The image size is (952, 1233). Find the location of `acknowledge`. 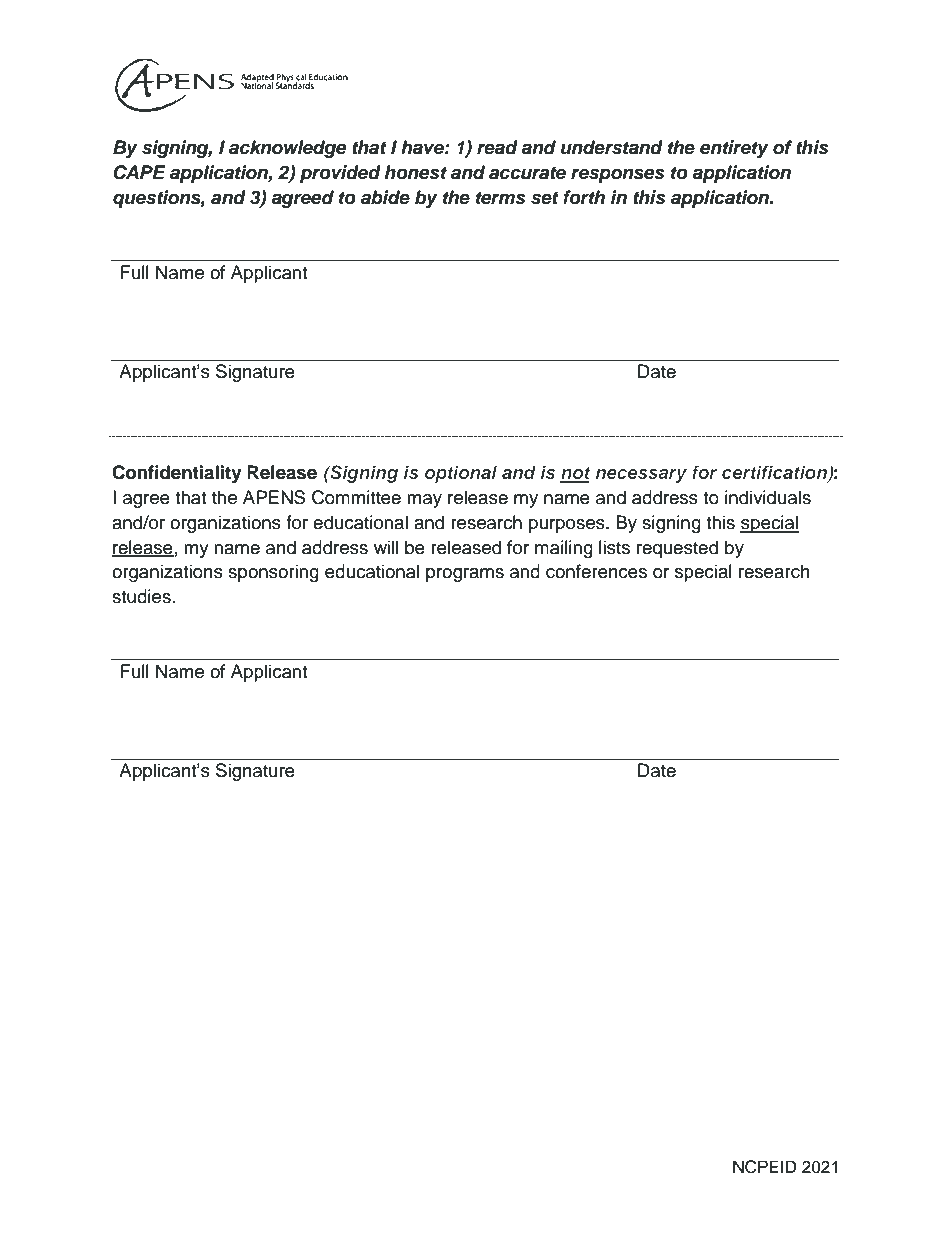

acknowledge is located at coordinates (287, 149).
